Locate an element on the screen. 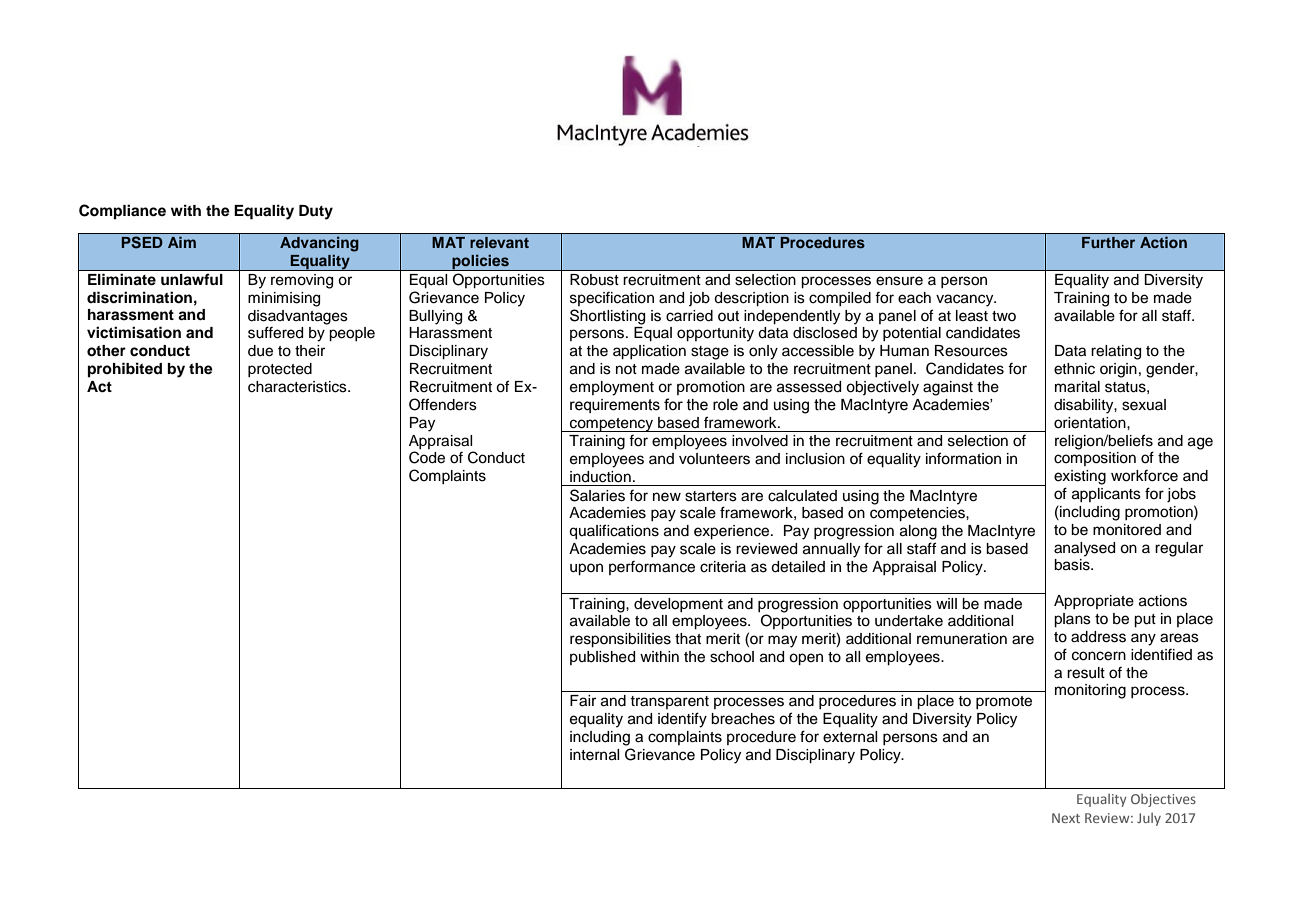 This screenshot has width=1308, height=924. Further is located at coordinates (1108, 242).
